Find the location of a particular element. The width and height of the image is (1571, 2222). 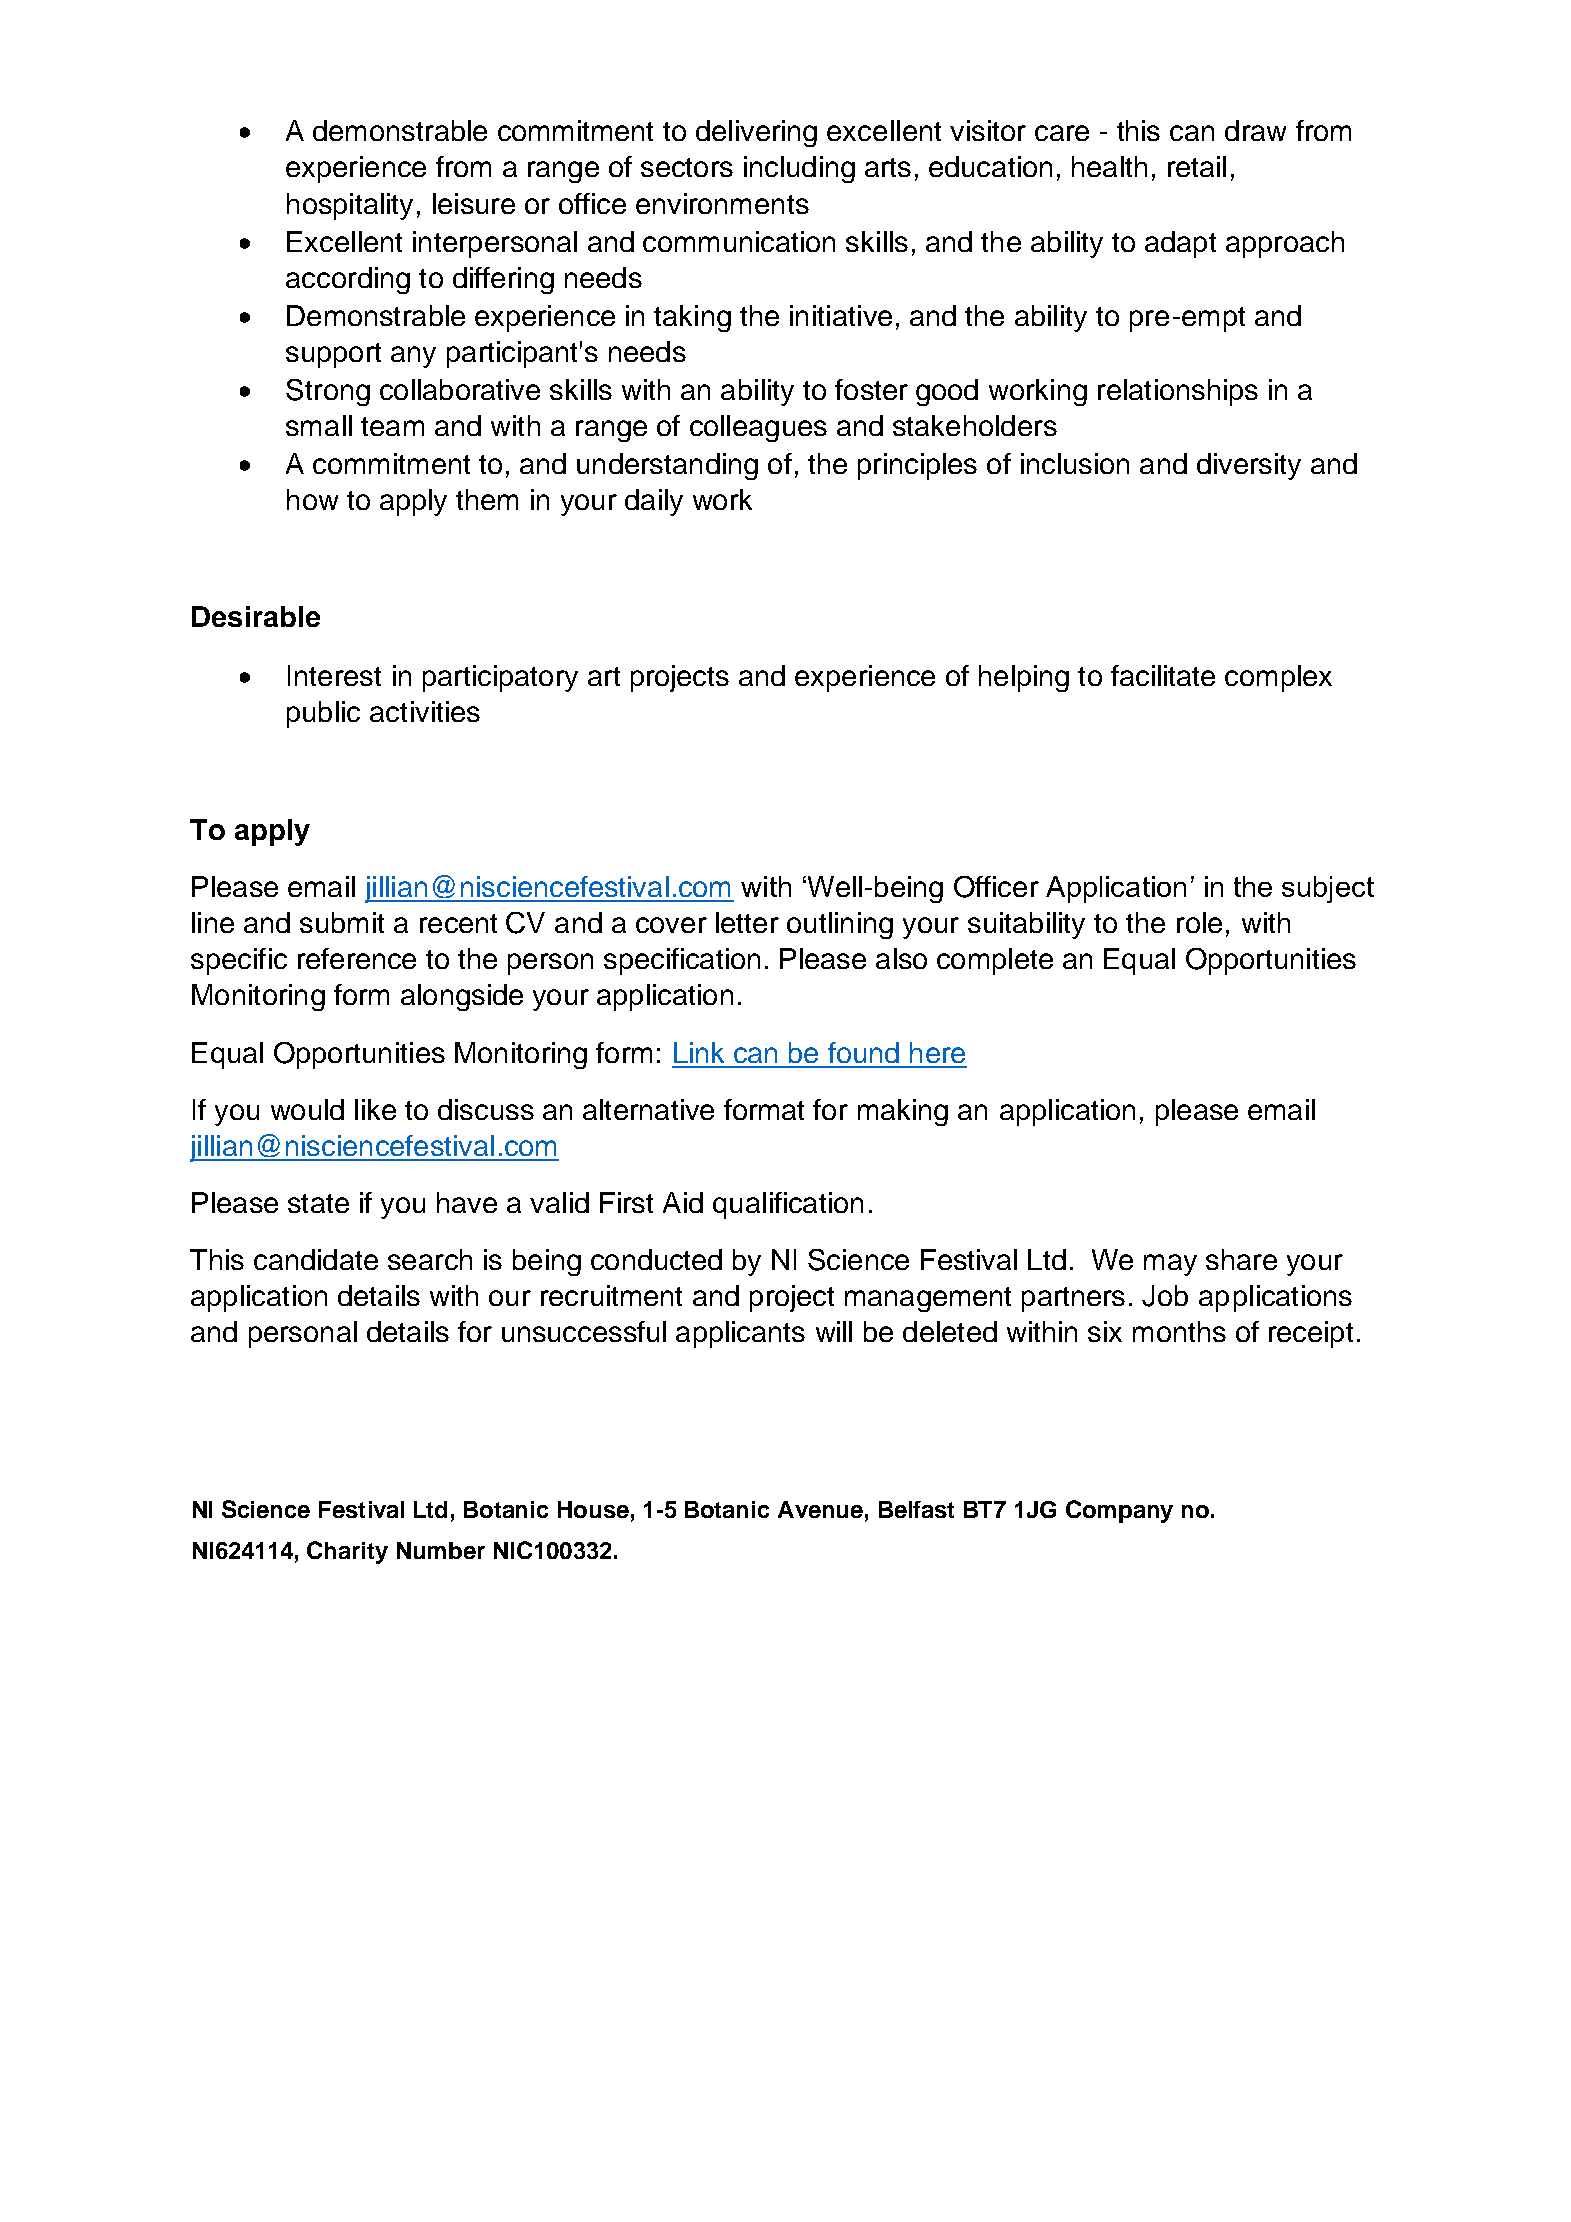

including is located at coordinates (799, 169).
